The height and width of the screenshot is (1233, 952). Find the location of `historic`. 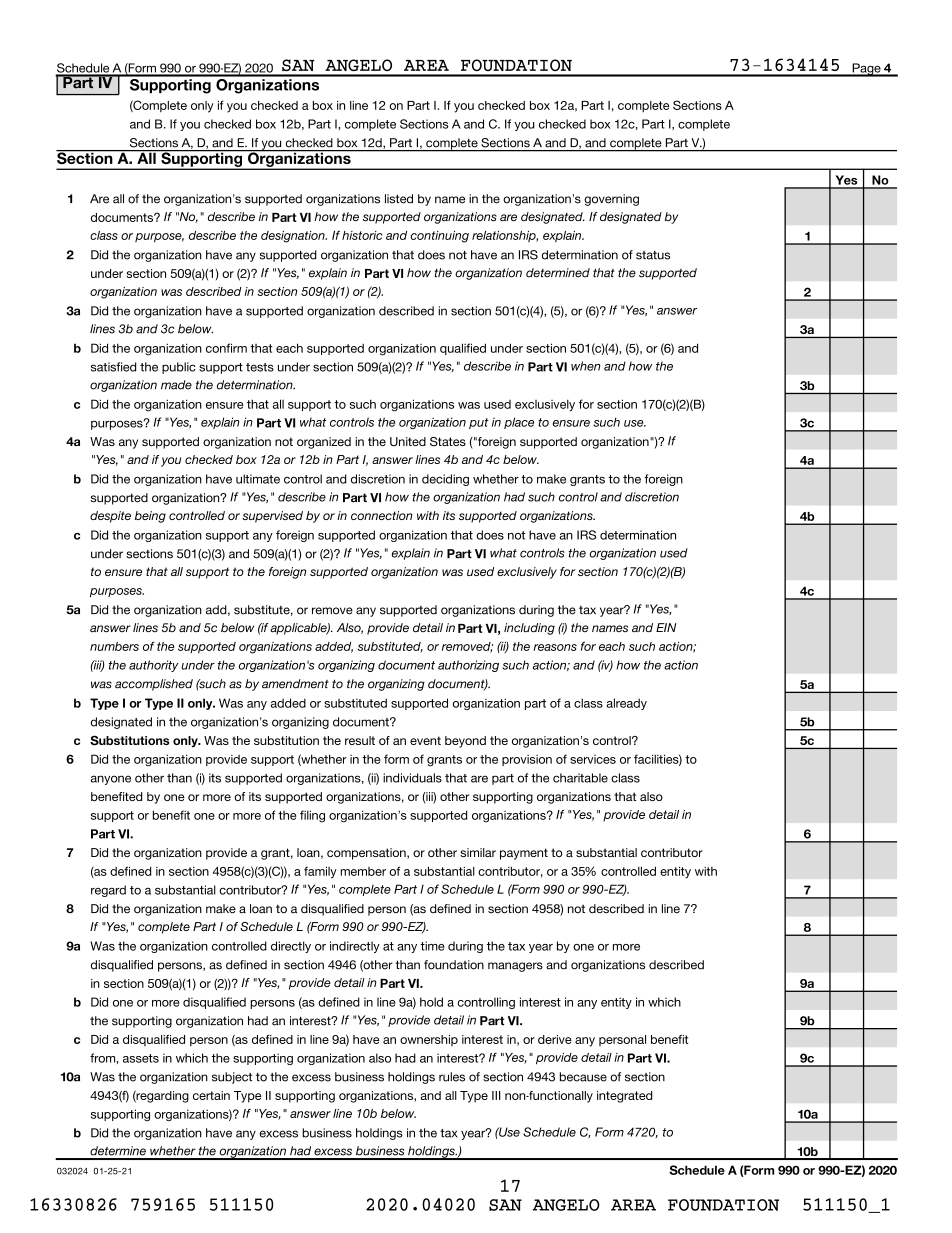

historic is located at coordinates (362, 235).
